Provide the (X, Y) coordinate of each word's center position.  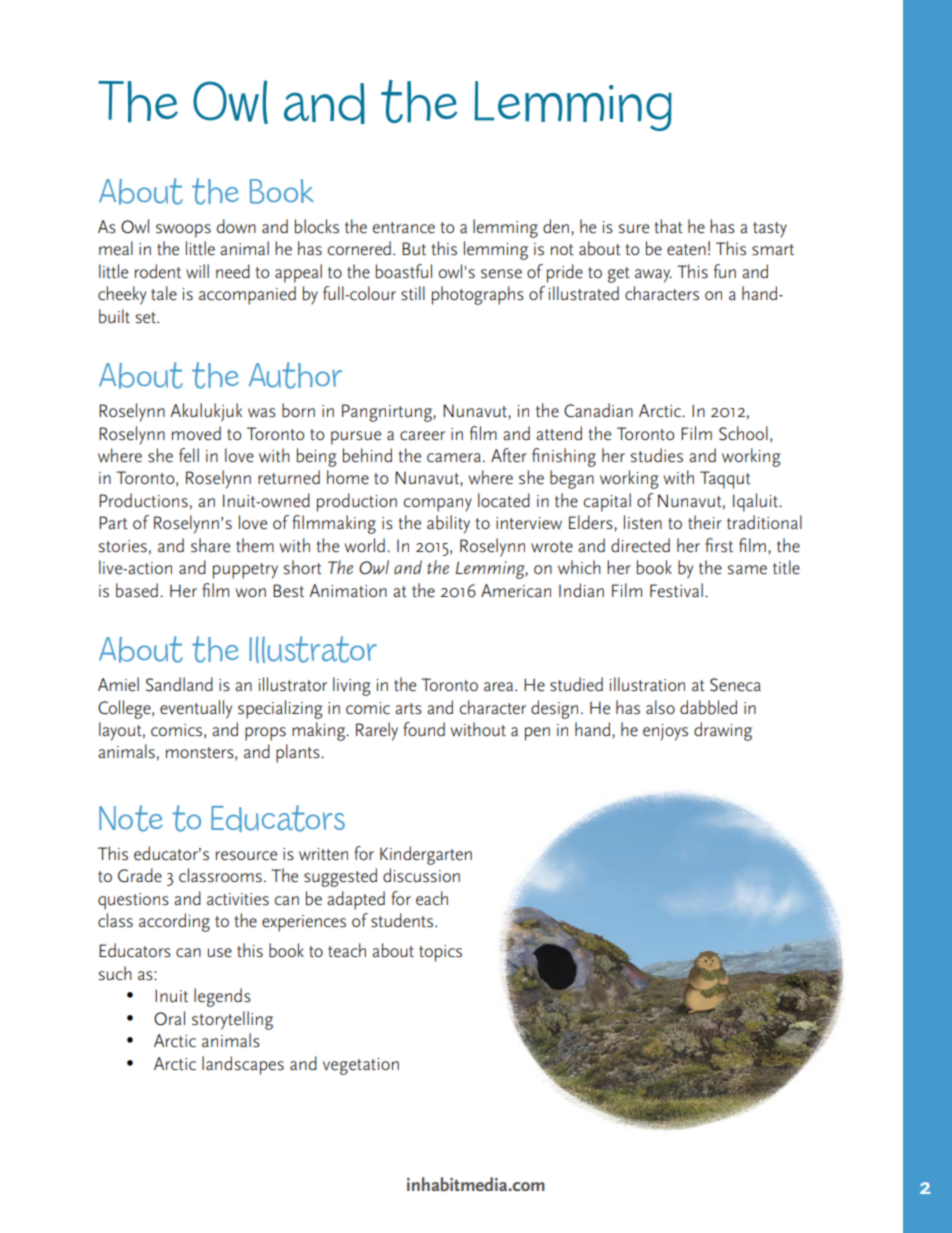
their (705, 522)
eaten (686, 250)
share (210, 545)
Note (131, 818)
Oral (169, 1018)
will (197, 271)
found (424, 729)
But (414, 249)
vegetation (361, 1066)
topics (440, 953)
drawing (723, 731)
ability (448, 524)
